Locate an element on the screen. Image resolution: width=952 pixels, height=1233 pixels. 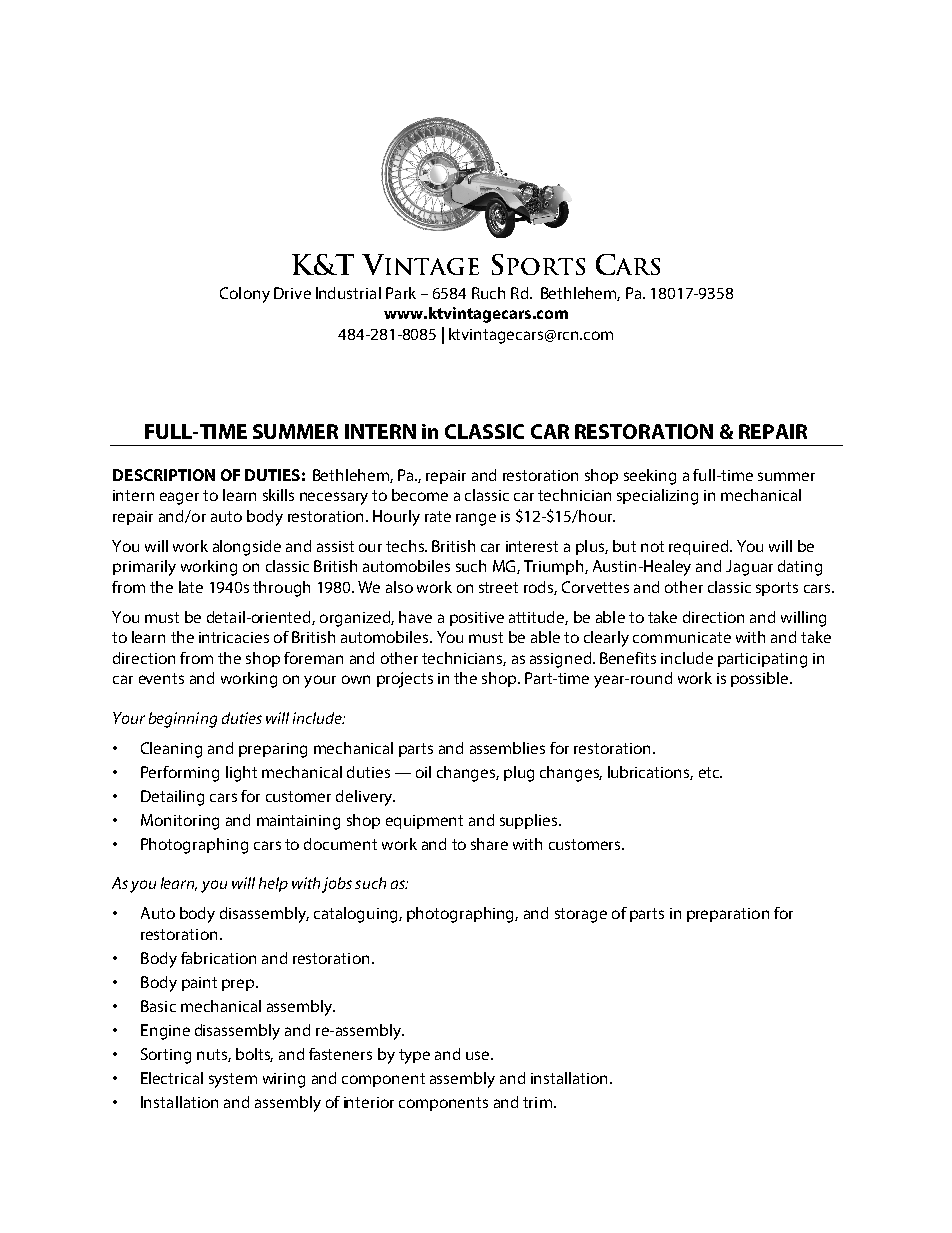
assemblies is located at coordinates (507, 748).
